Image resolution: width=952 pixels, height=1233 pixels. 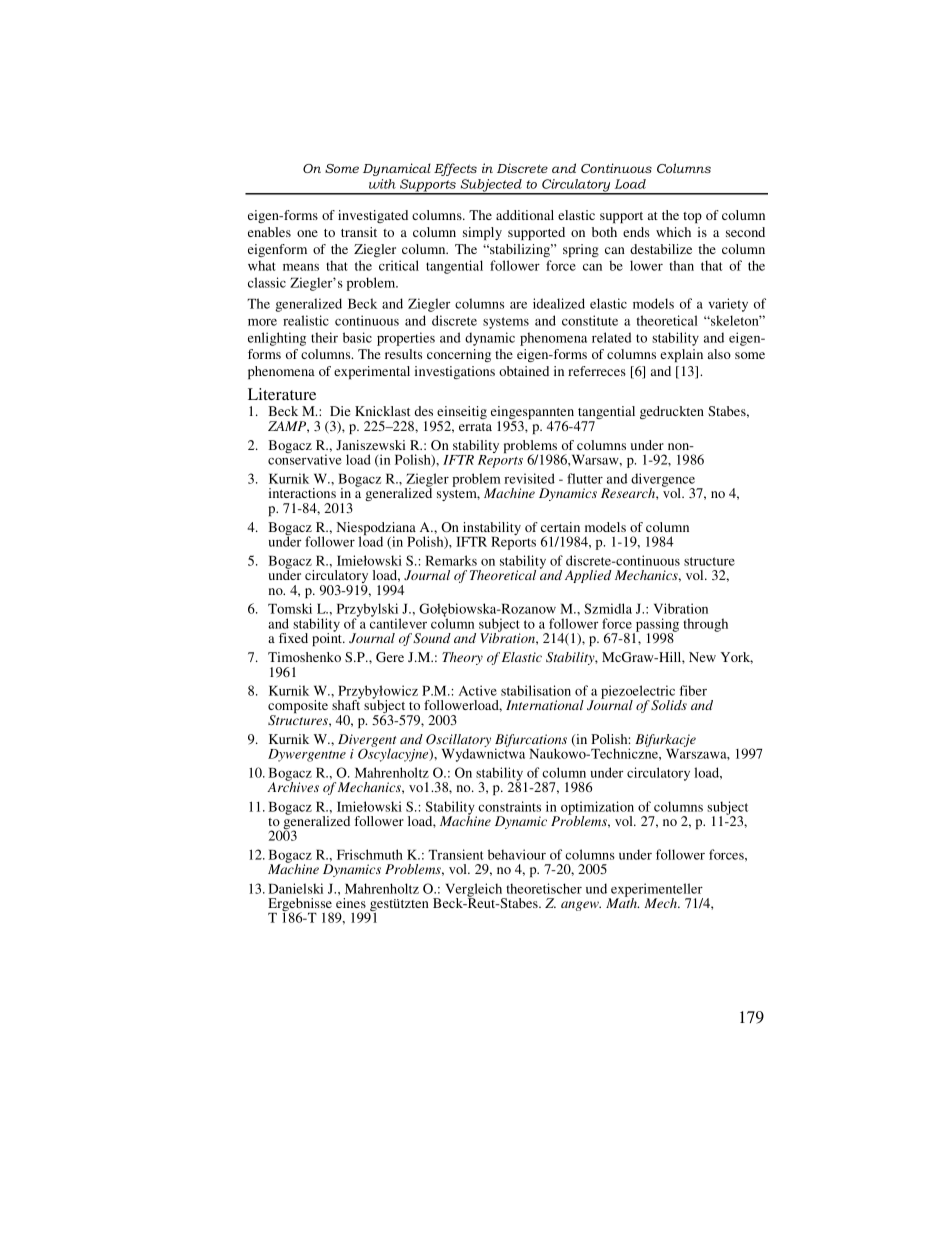 What do you see at coordinates (328, 638) in the screenshot?
I see `point` at bounding box center [328, 638].
